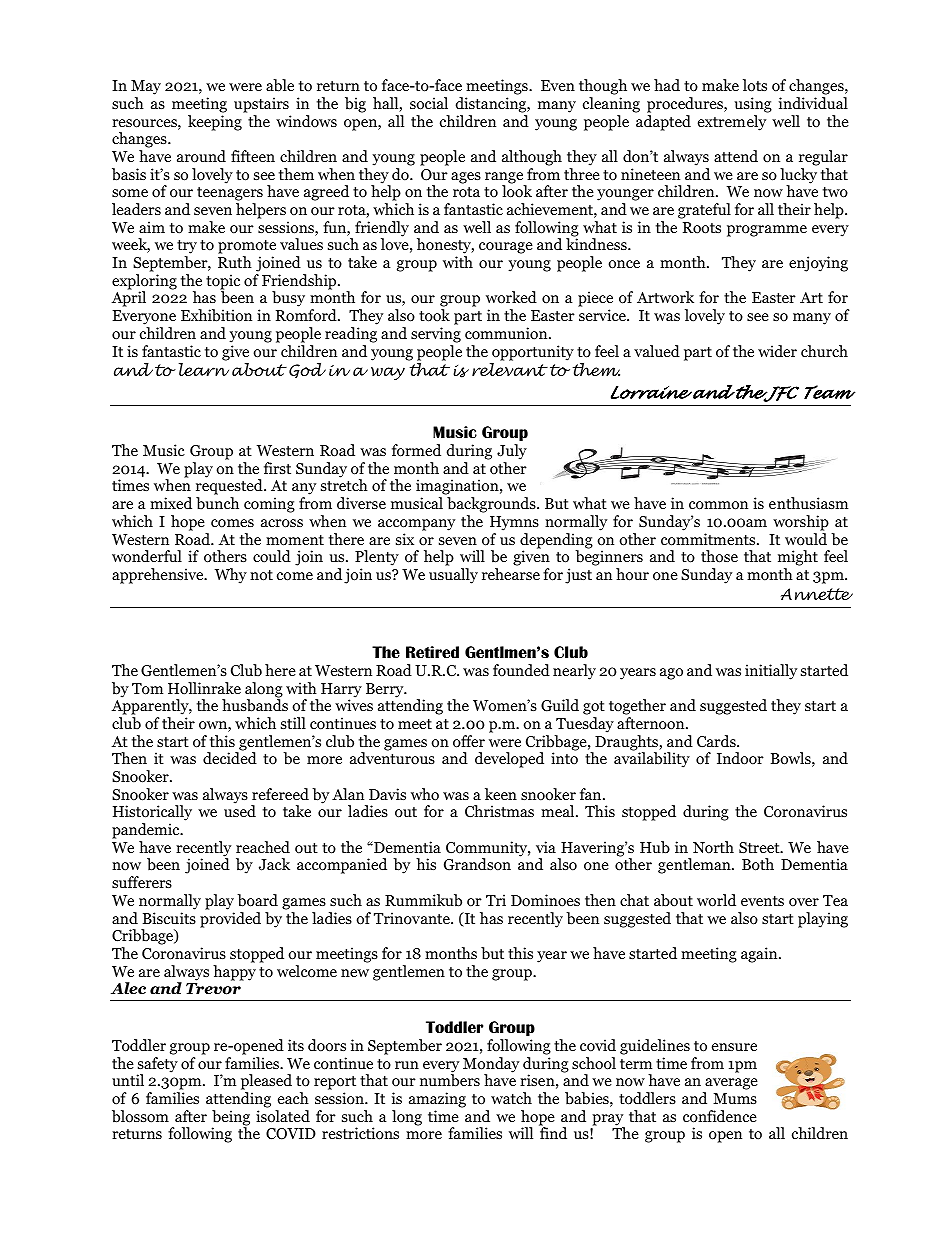 The height and width of the image is (1233, 952). I want to click on social, so click(429, 103).
